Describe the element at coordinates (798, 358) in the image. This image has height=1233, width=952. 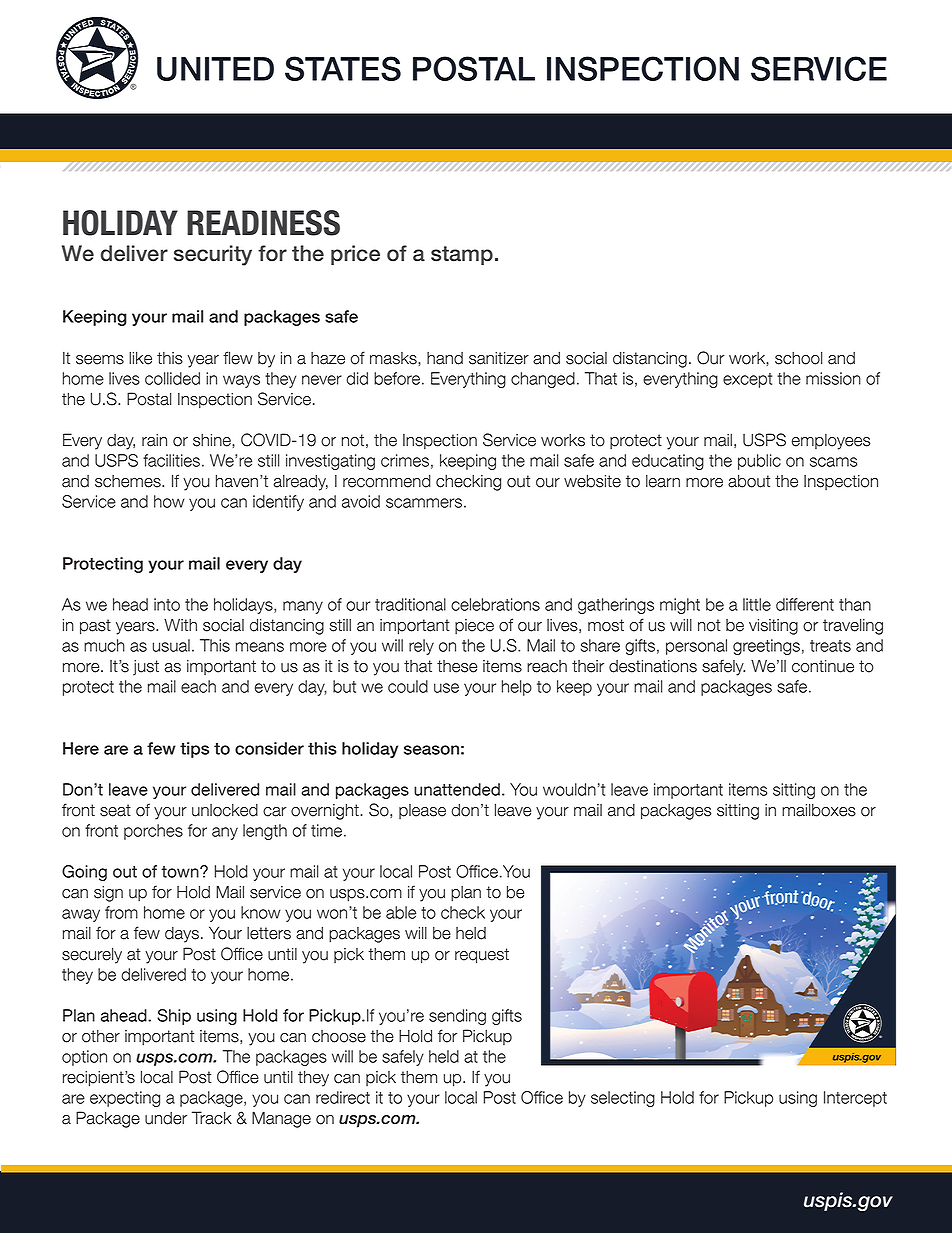
I see `school` at that location.
